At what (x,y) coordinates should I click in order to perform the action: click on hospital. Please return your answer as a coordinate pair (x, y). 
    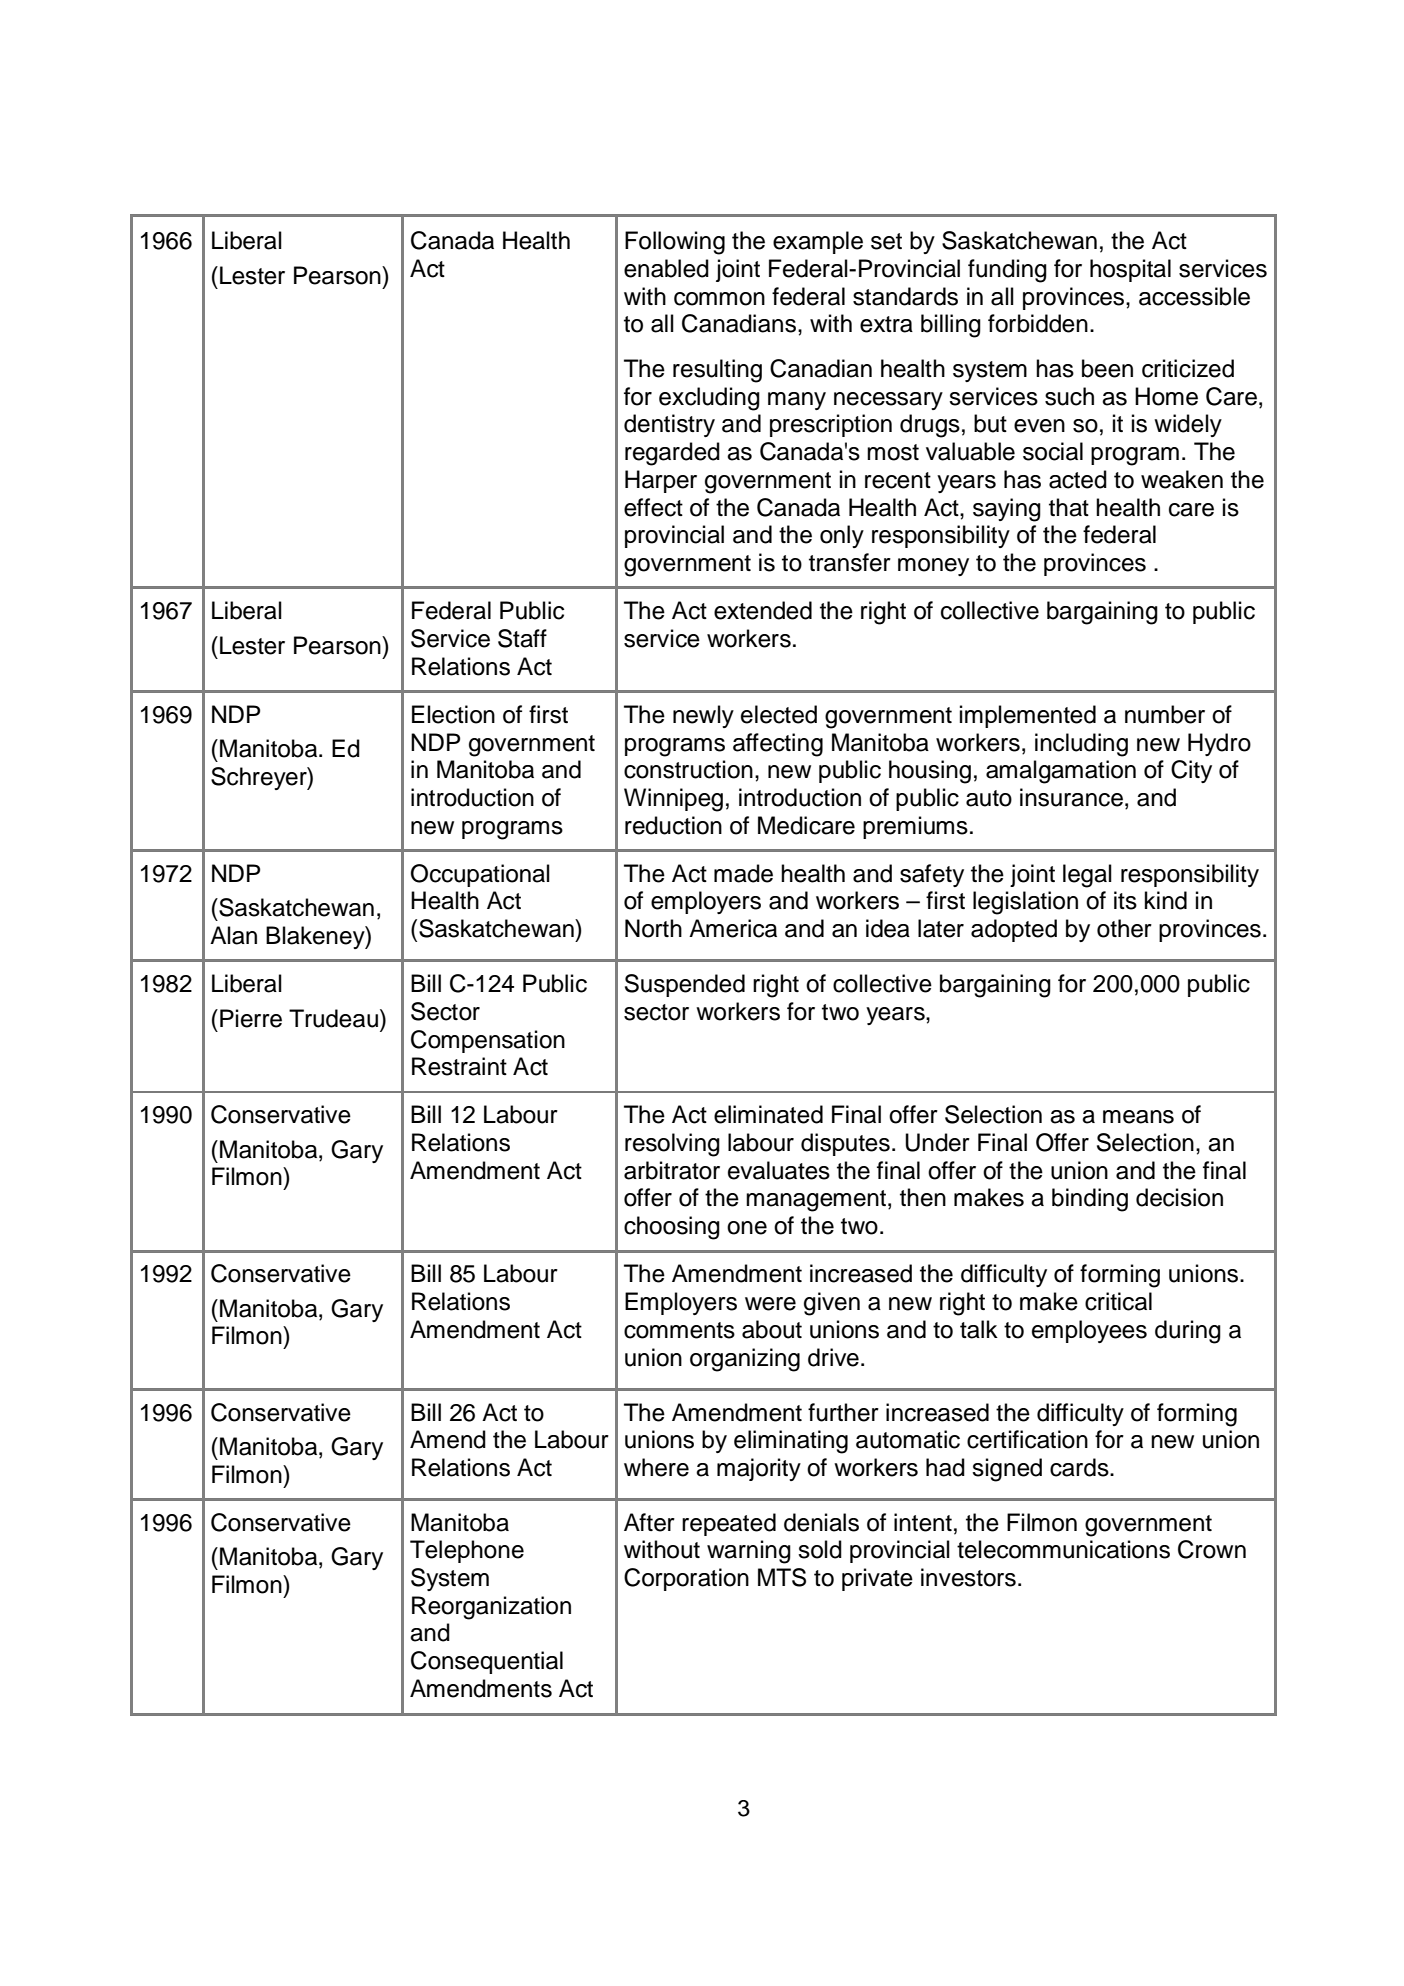
    Looking at the image, I should click on (1130, 270).
